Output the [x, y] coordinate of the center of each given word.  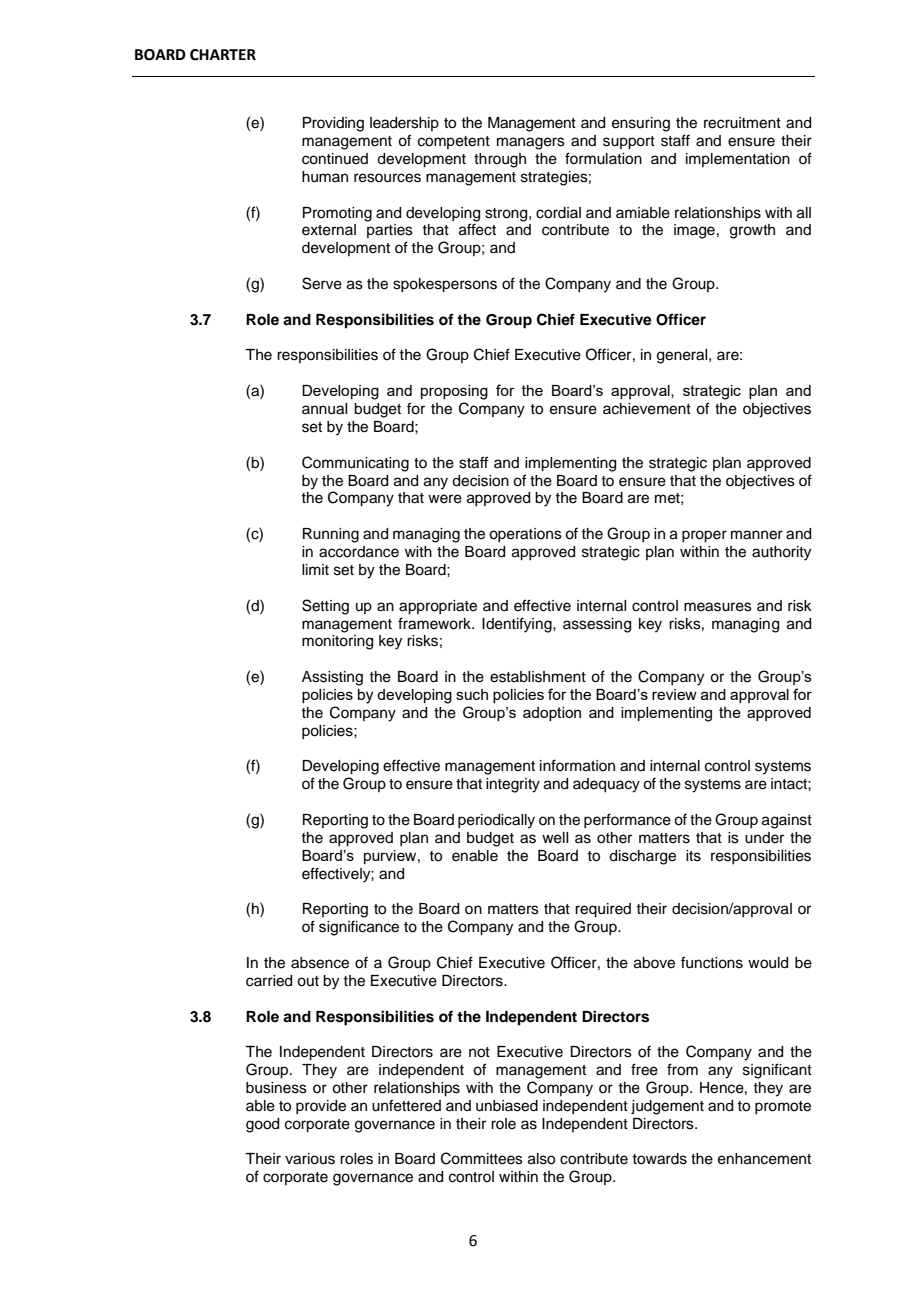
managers [531, 143]
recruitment [742, 123]
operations [525, 535]
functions [712, 962]
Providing [333, 124]
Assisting [332, 678]
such [472, 694]
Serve [322, 283]
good [262, 1125]
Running [331, 535]
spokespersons [445, 285]
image [694, 231]
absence [320, 963]
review [674, 694]
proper [704, 536]
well [555, 838]
